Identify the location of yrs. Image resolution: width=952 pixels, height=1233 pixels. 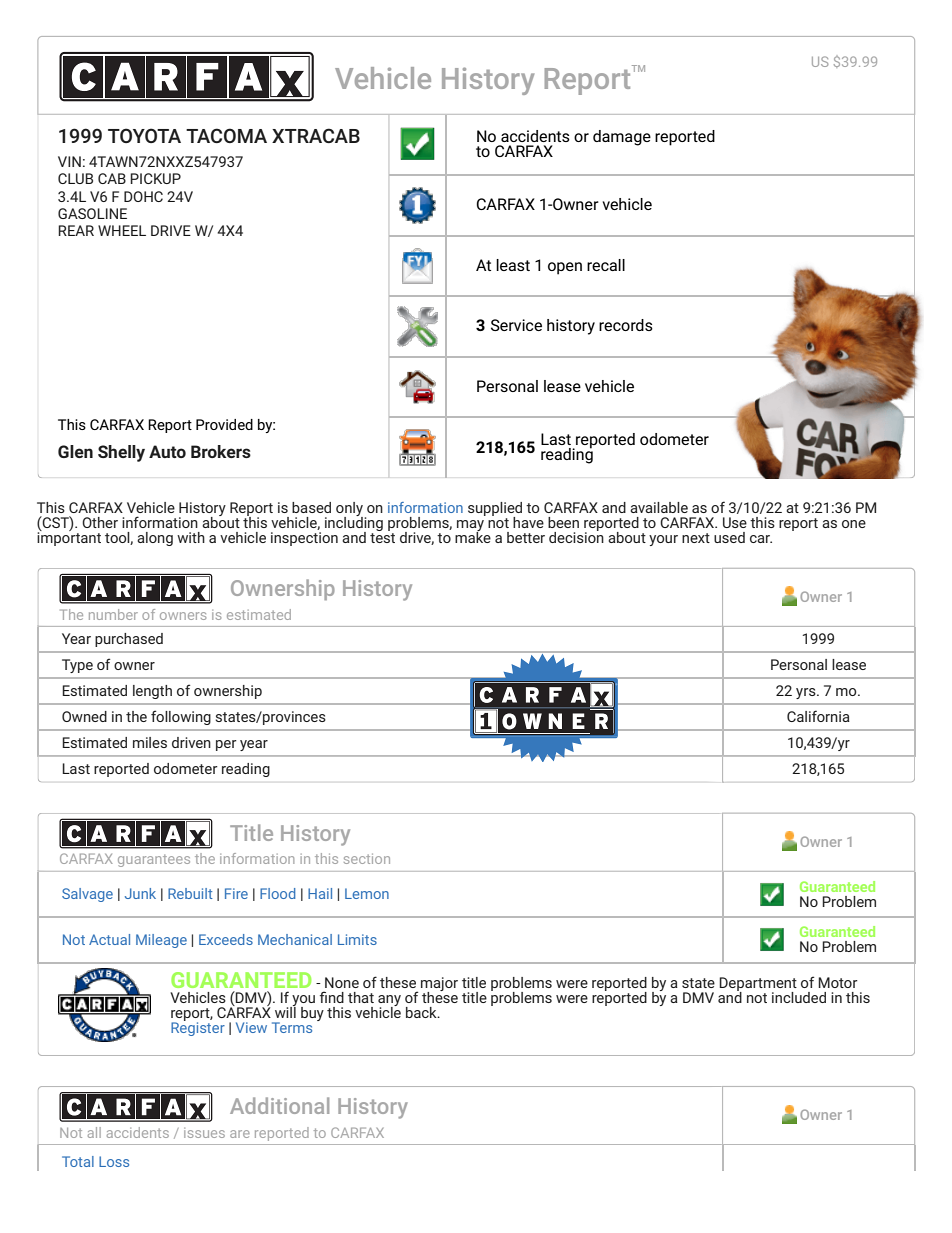
(807, 693).
